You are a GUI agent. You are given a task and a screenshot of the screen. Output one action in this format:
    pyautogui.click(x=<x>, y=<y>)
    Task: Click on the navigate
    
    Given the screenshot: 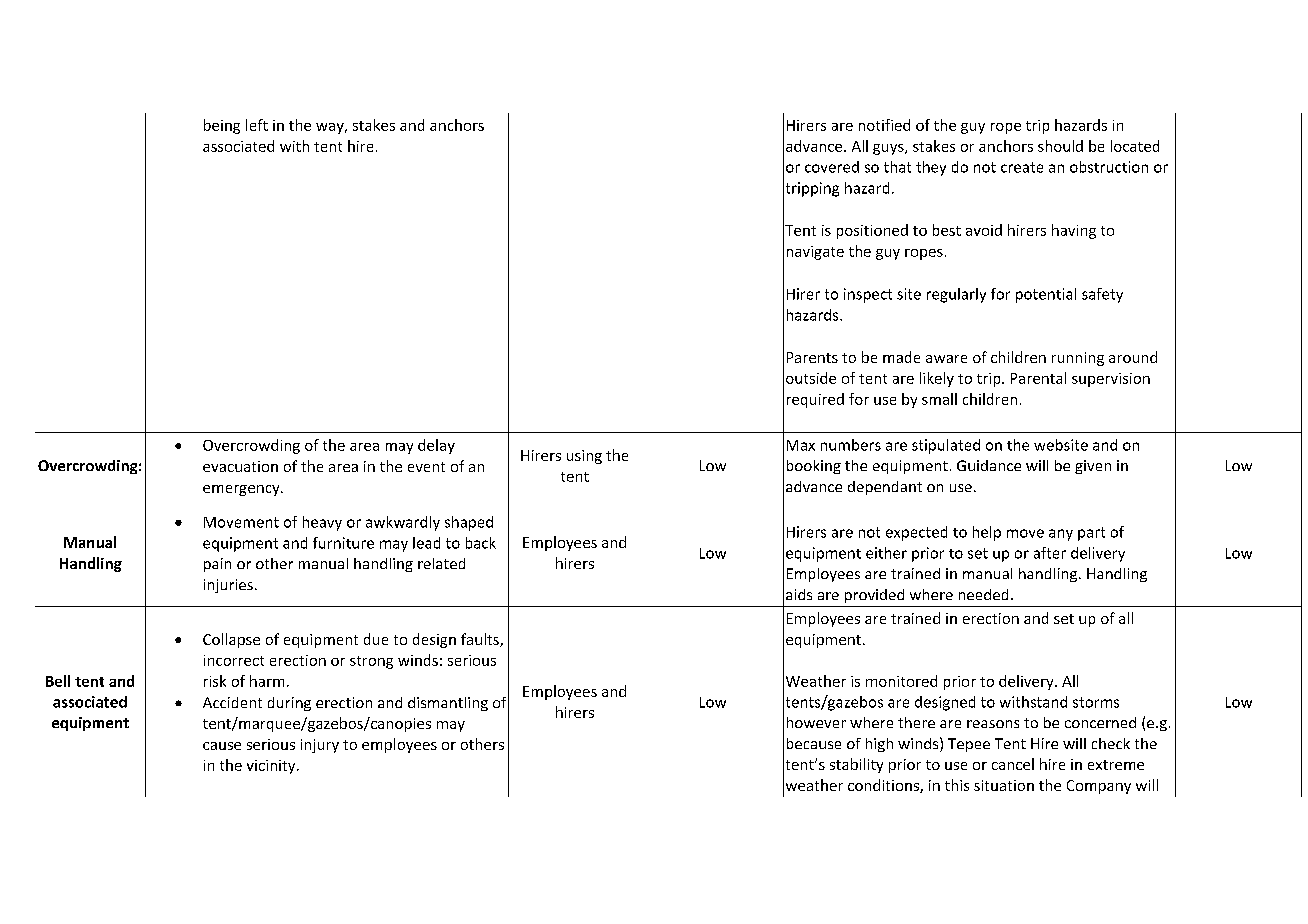 What is the action you would take?
    pyautogui.click(x=815, y=253)
